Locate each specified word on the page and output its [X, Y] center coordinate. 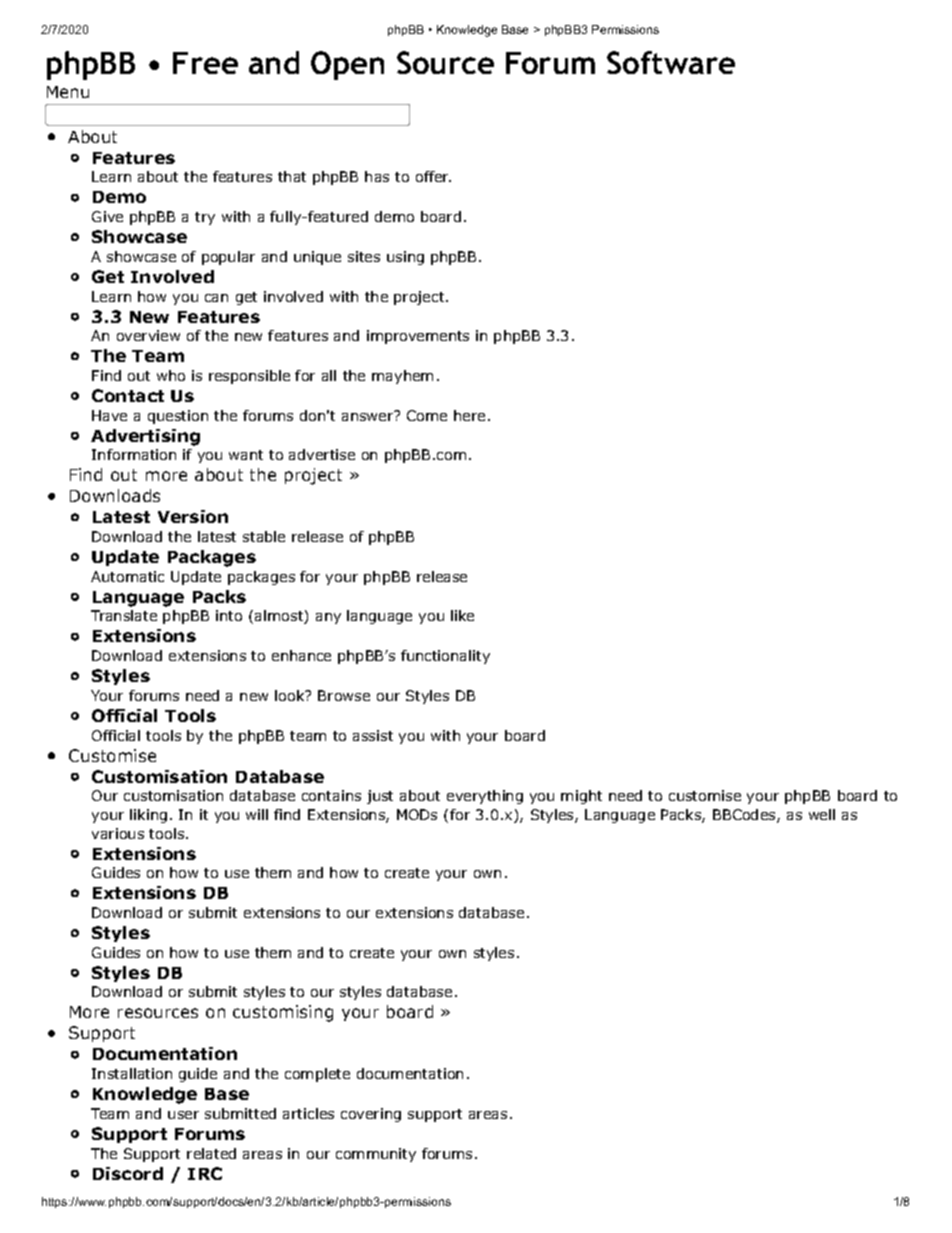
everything [485, 797]
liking [148, 816]
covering [371, 1115]
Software [671, 62]
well [822, 814]
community [376, 1155]
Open [347, 65]
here [469, 415]
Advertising [145, 437]
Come [427, 415]
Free [205, 63]
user [183, 1115]
